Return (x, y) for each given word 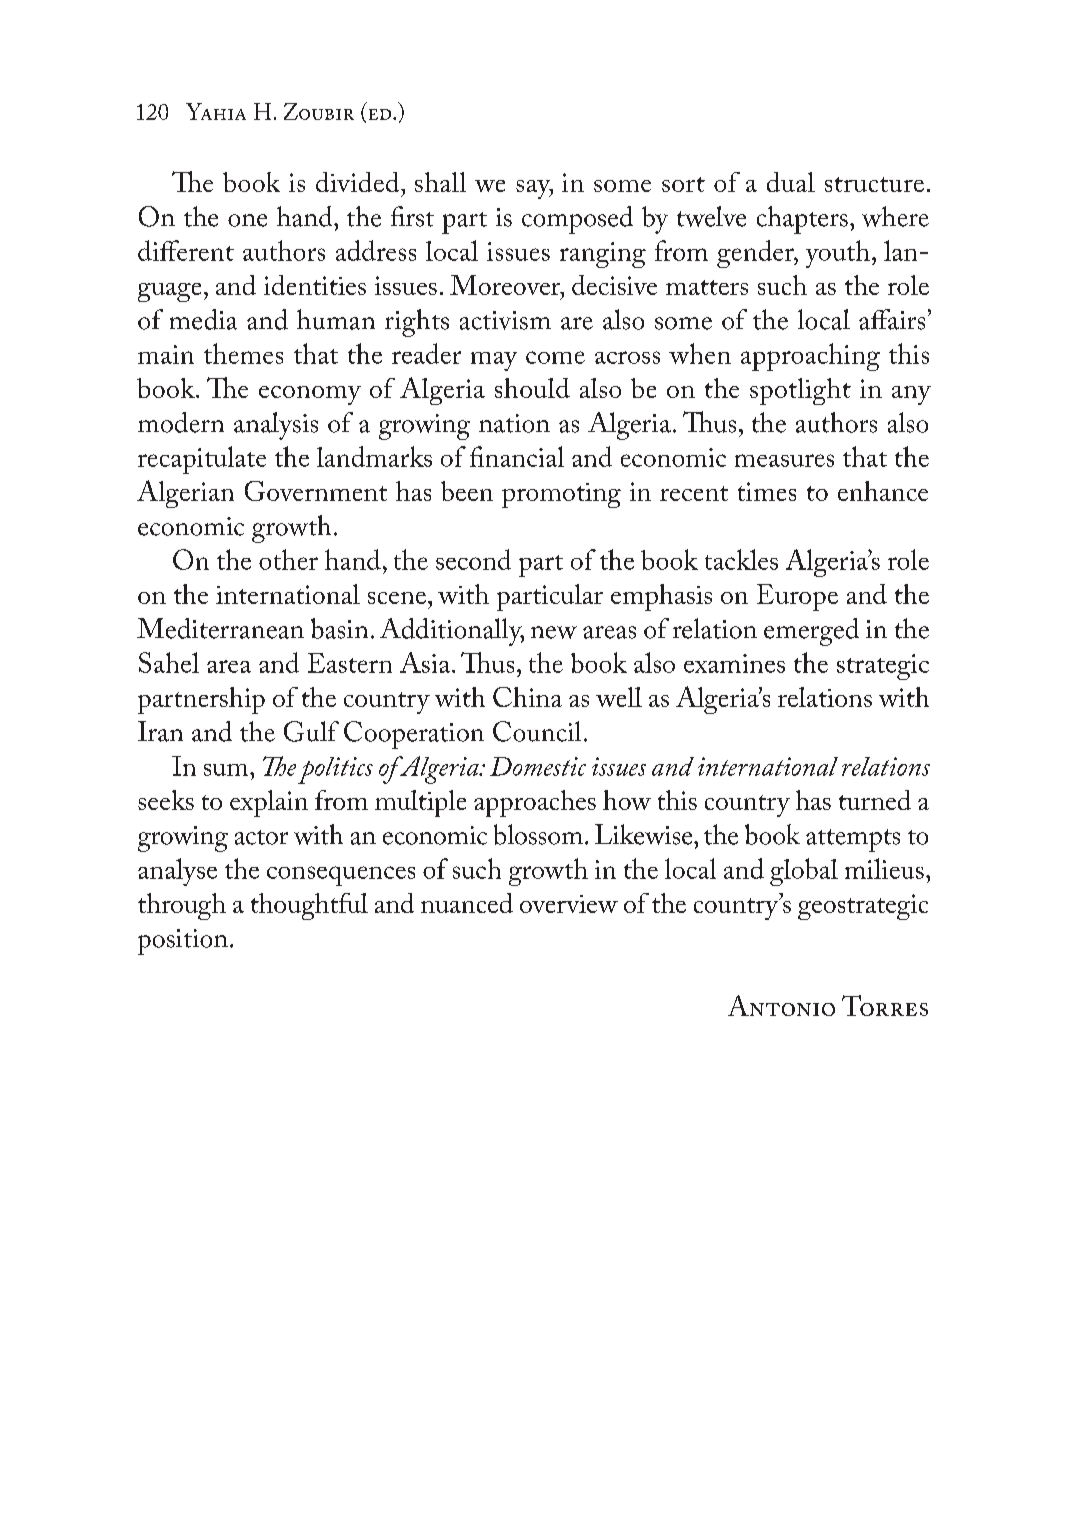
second (473, 559)
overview (569, 904)
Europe (797, 597)
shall (440, 182)
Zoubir (319, 111)
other (288, 559)
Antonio (781, 1005)
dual (791, 182)
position (183, 942)
